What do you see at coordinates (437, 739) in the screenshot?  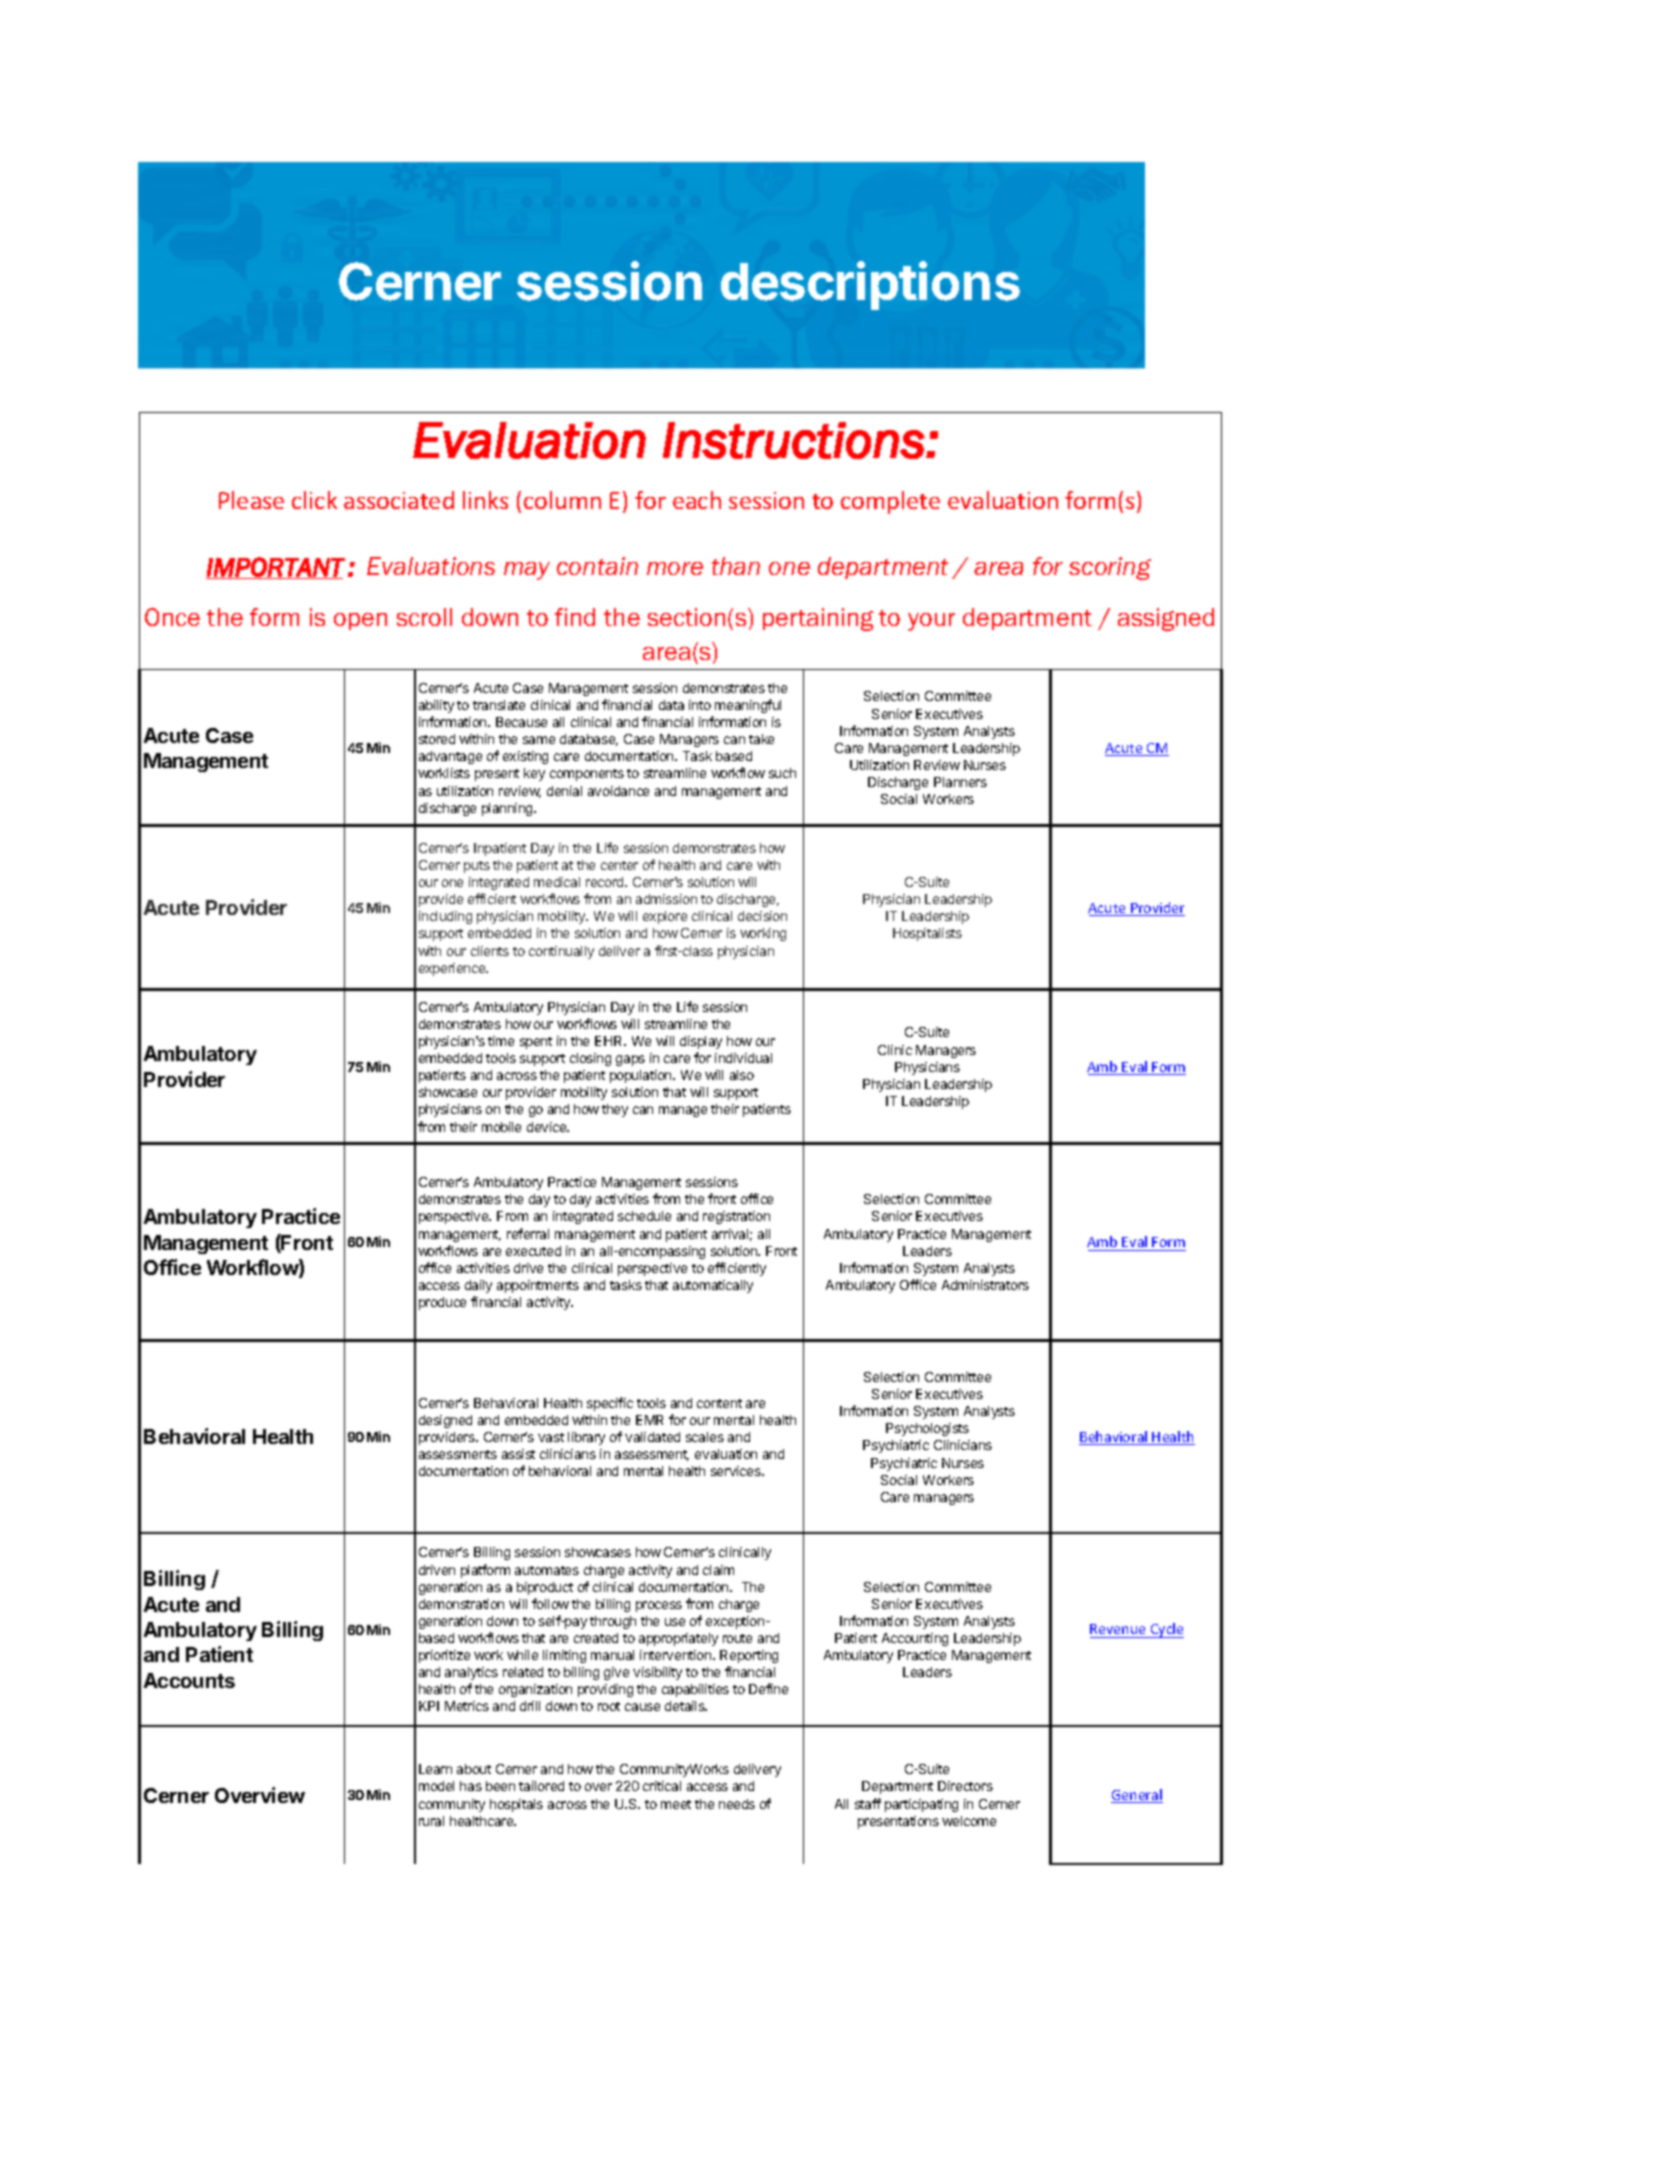 I see `stored` at bounding box center [437, 739].
